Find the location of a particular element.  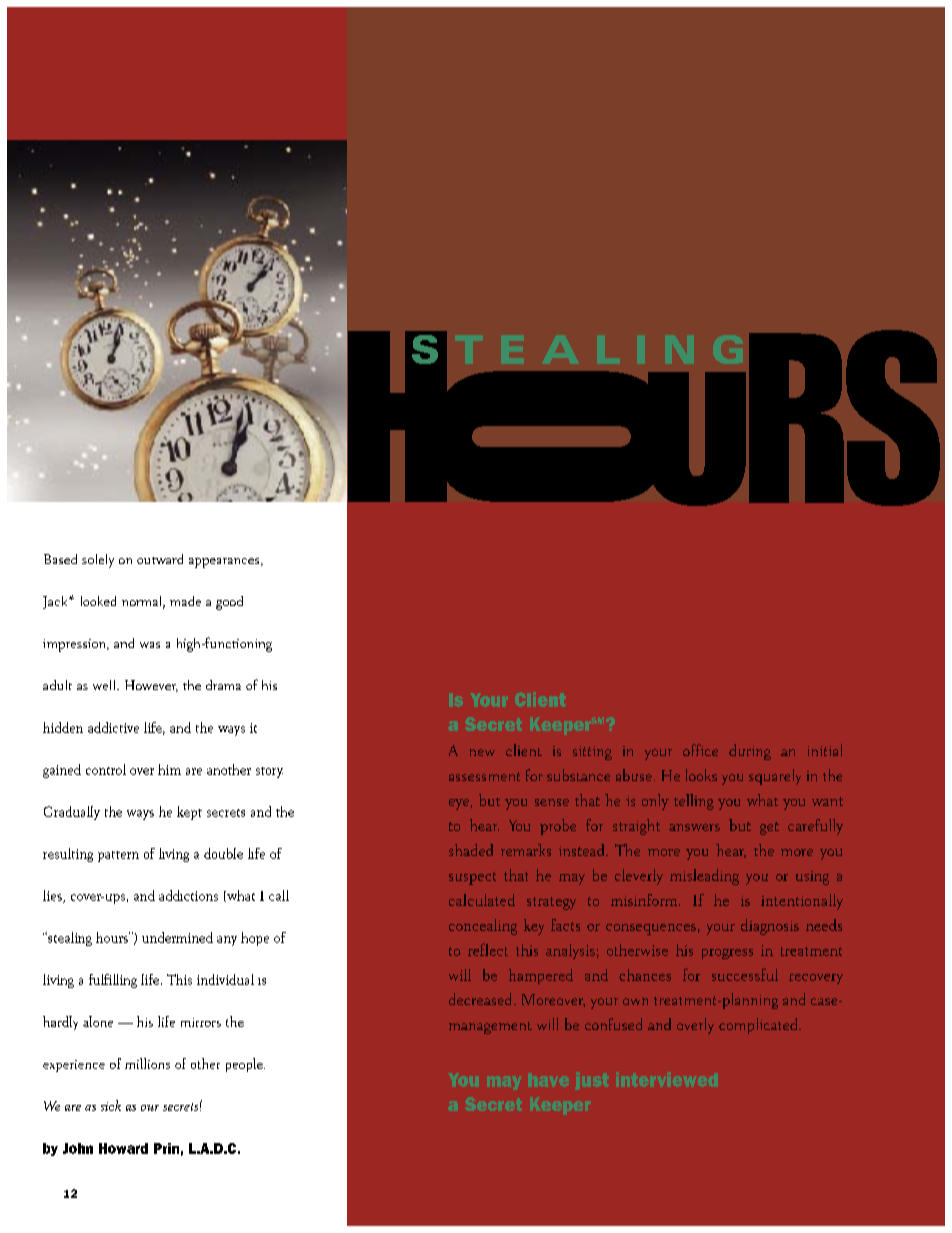

decreased is located at coordinates (482, 999).
